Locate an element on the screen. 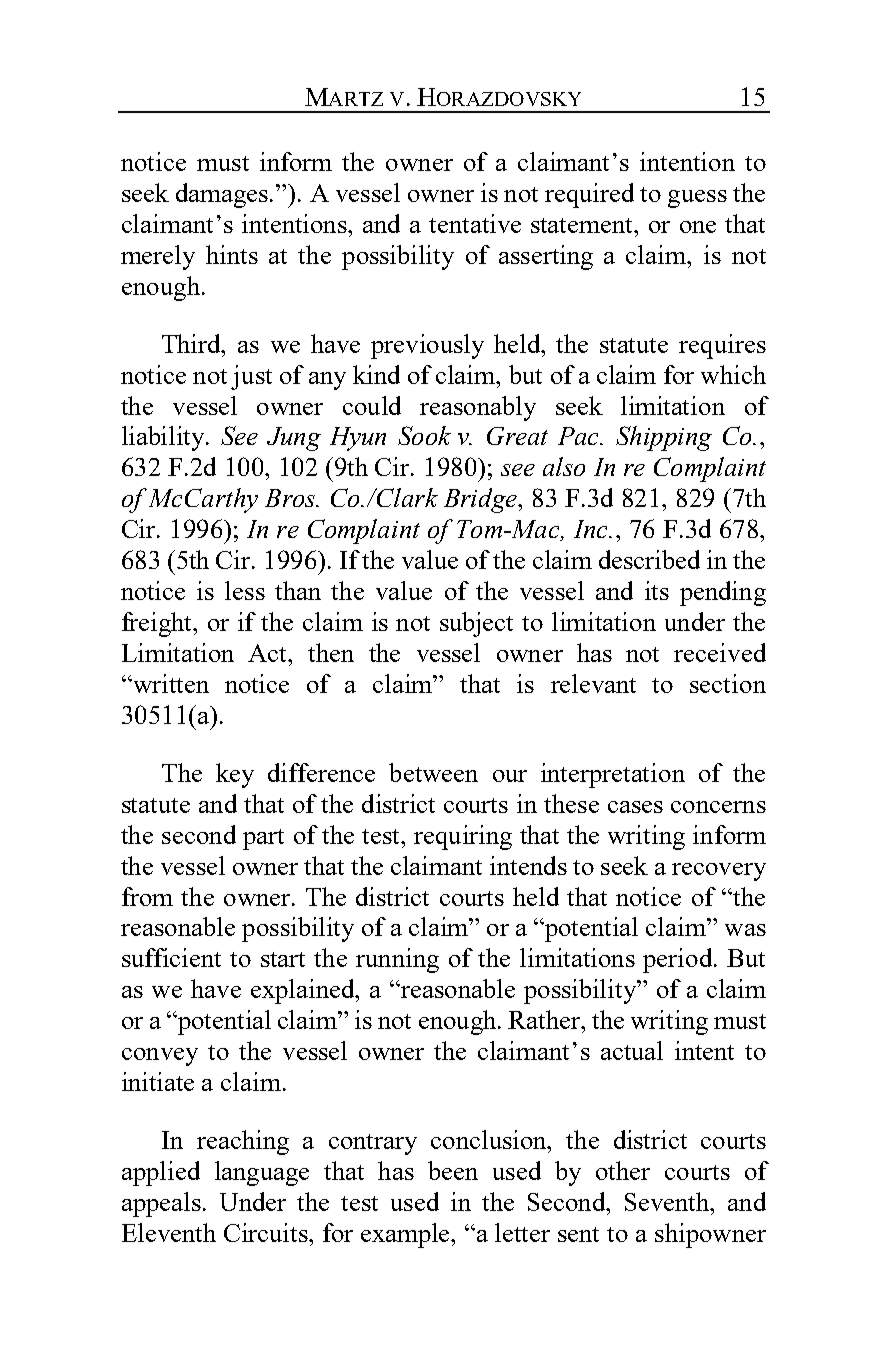  been is located at coordinates (453, 1170).
